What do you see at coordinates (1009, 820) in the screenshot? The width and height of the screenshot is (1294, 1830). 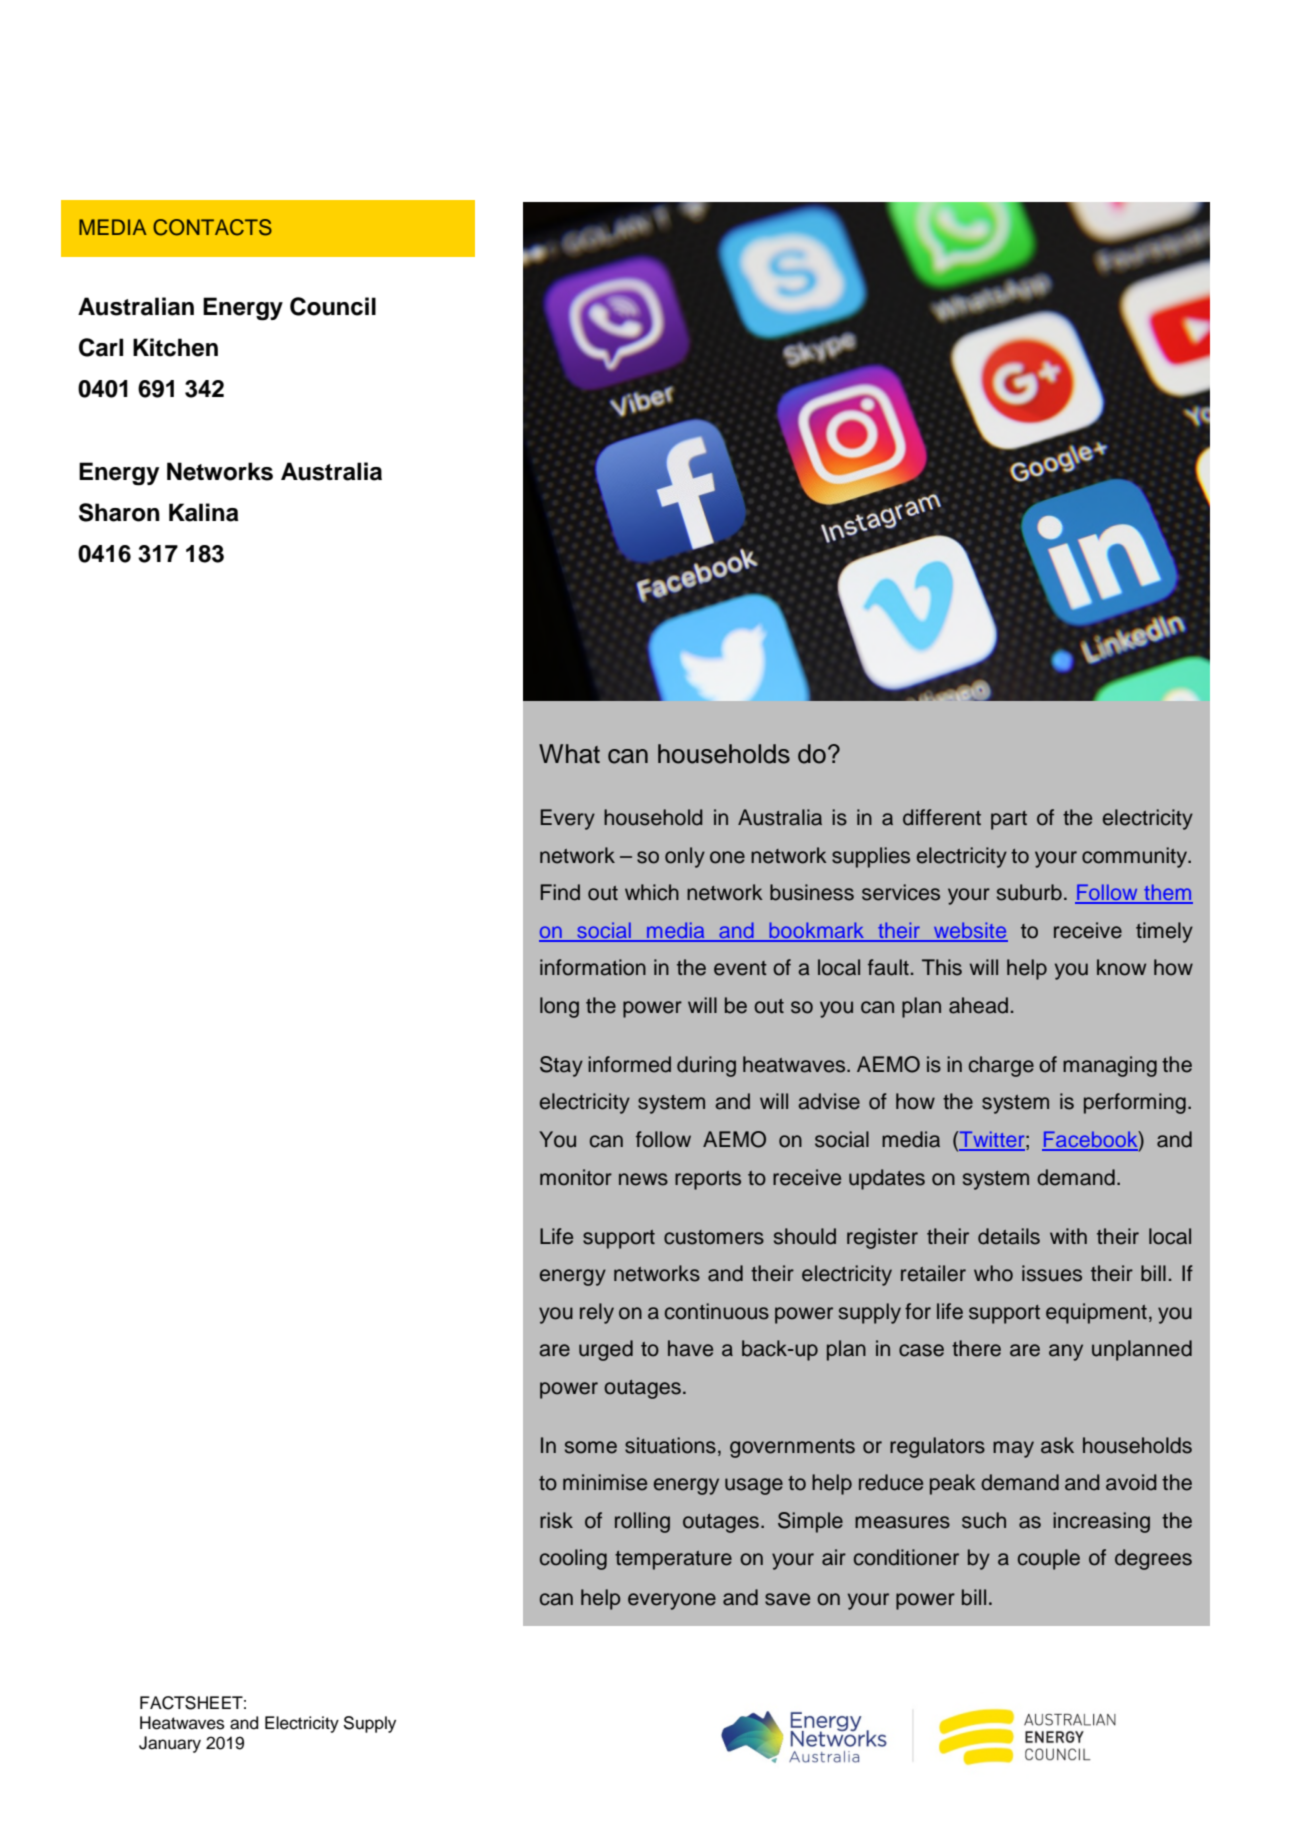 I see `part` at bounding box center [1009, 820].
